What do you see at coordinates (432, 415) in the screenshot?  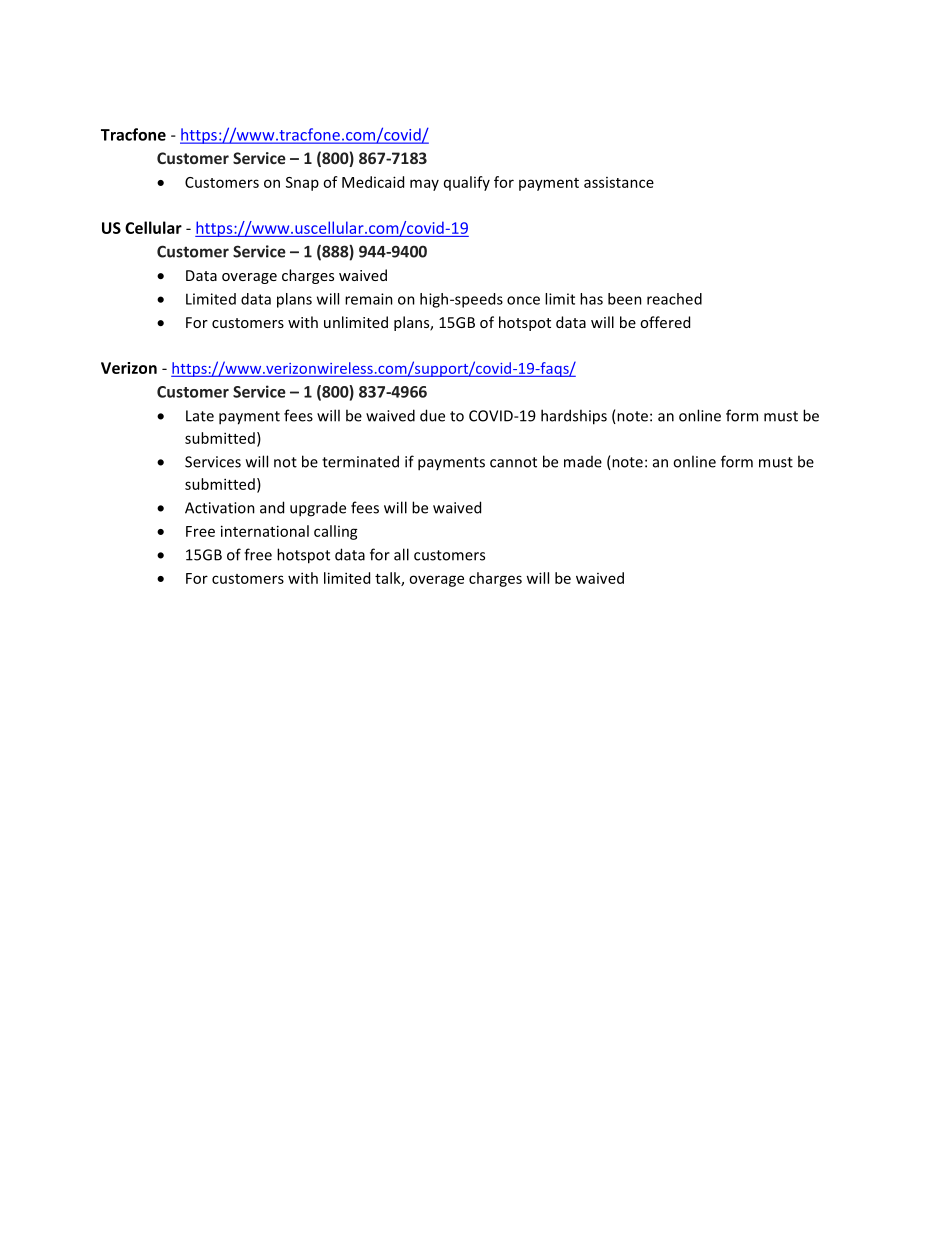 I see `due` at bounding box center [432, 415].
